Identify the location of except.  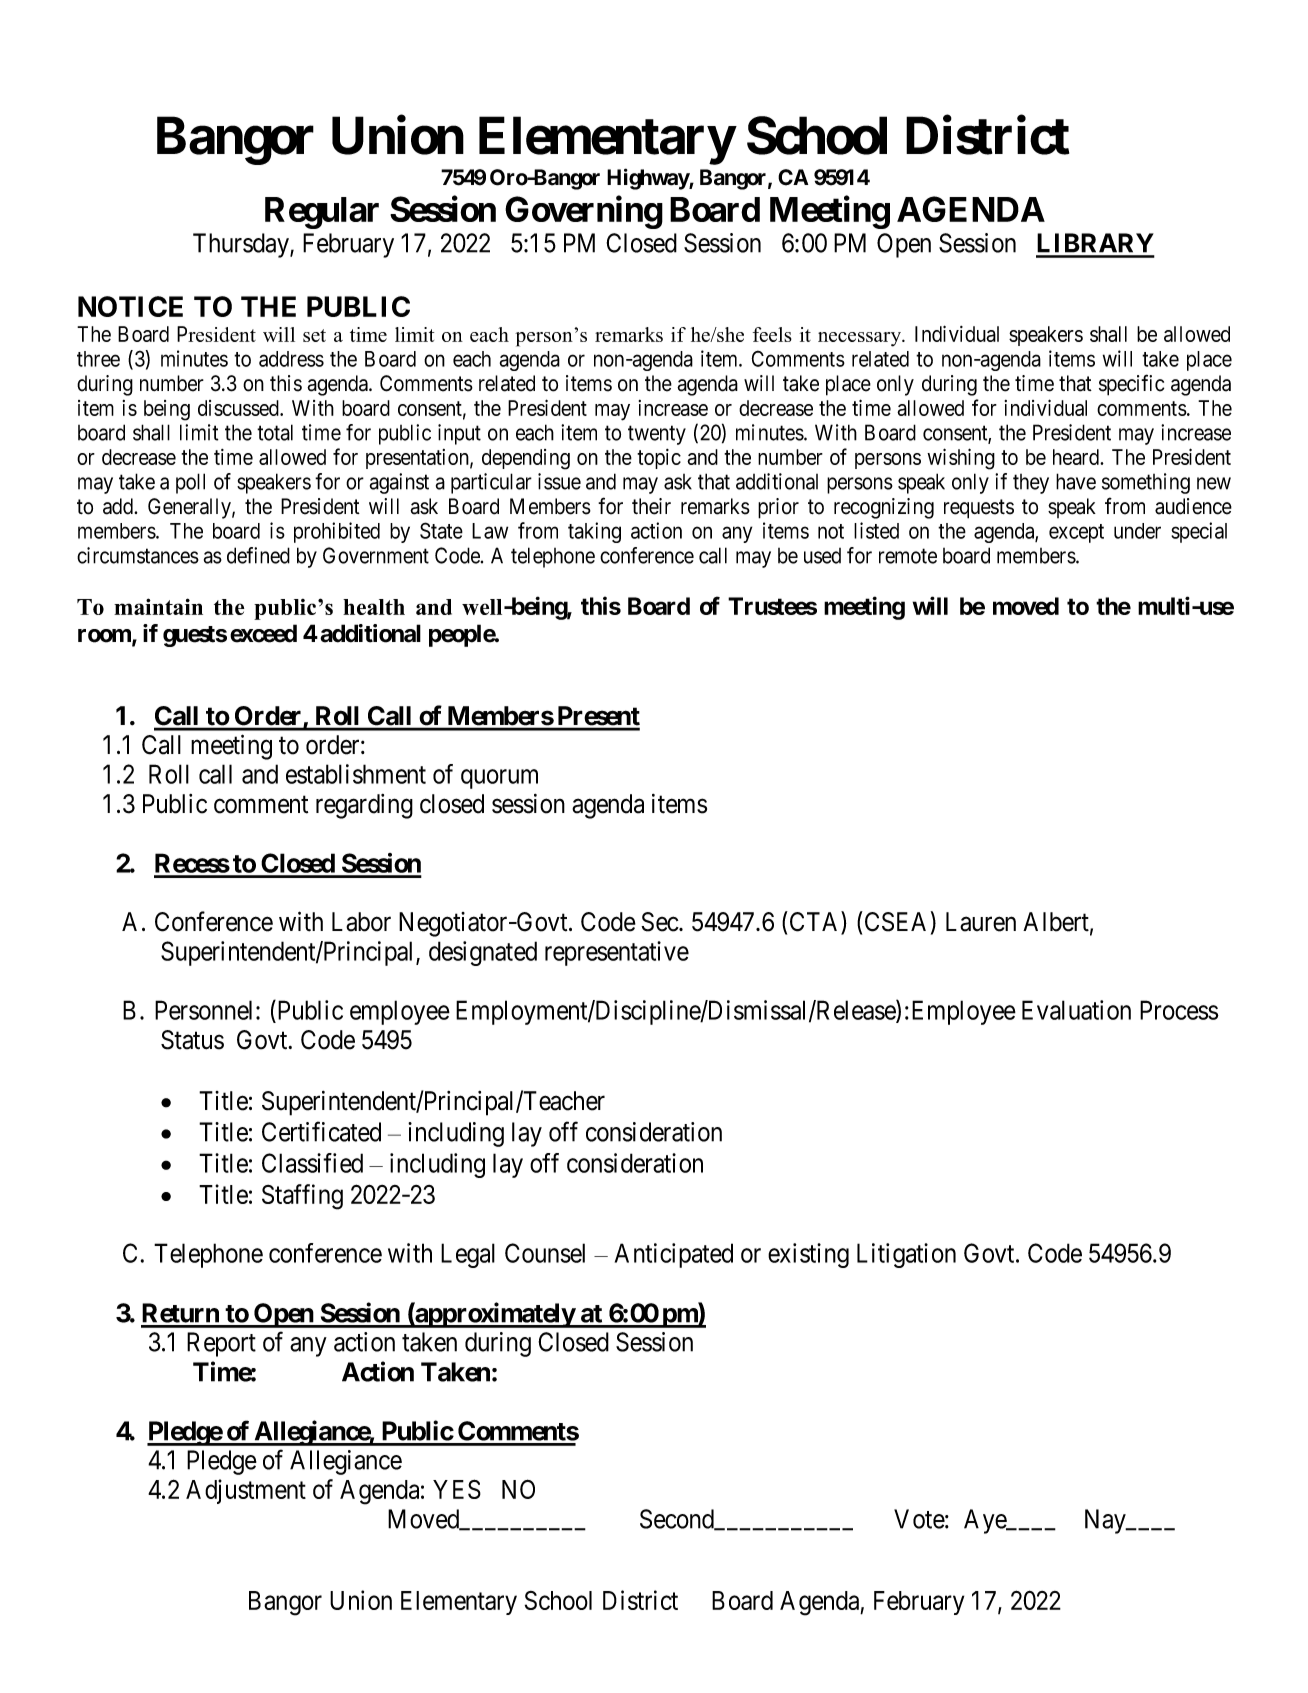
(1076, 533).
